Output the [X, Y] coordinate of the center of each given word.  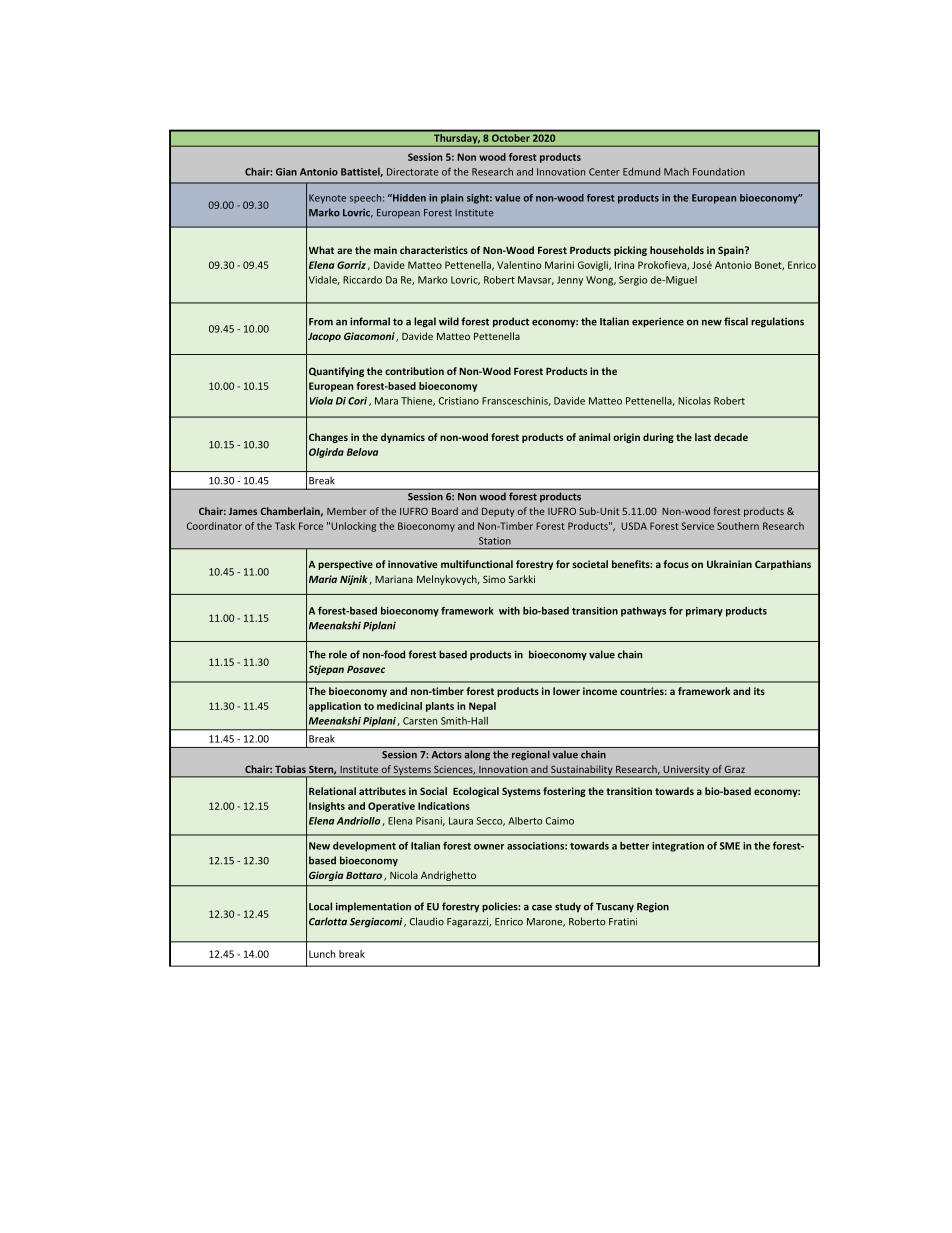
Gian [286, 172]
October [511, 136]
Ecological [476, 792]
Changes [328, 438]
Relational [332, 791]
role [338, 654]
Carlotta [328, 921]
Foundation [719, 172]
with [509, 610]
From [321, 322]
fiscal [736, 321]
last [703, 437]
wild [449, 321]
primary [704, 612]
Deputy [498, 512]
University [686, 771]
